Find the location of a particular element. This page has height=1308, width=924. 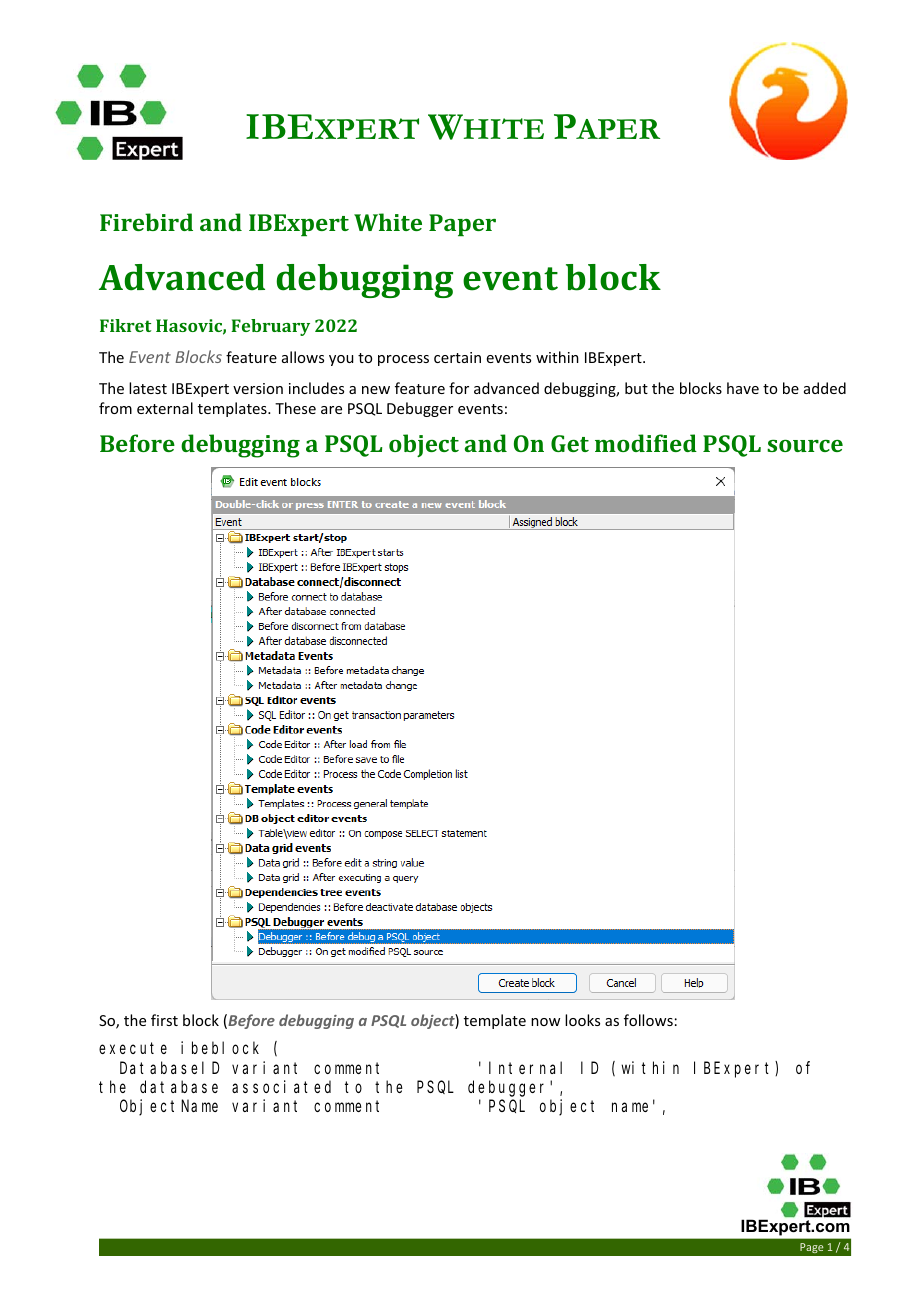

Firebird is located at coordinates (146, 222).
